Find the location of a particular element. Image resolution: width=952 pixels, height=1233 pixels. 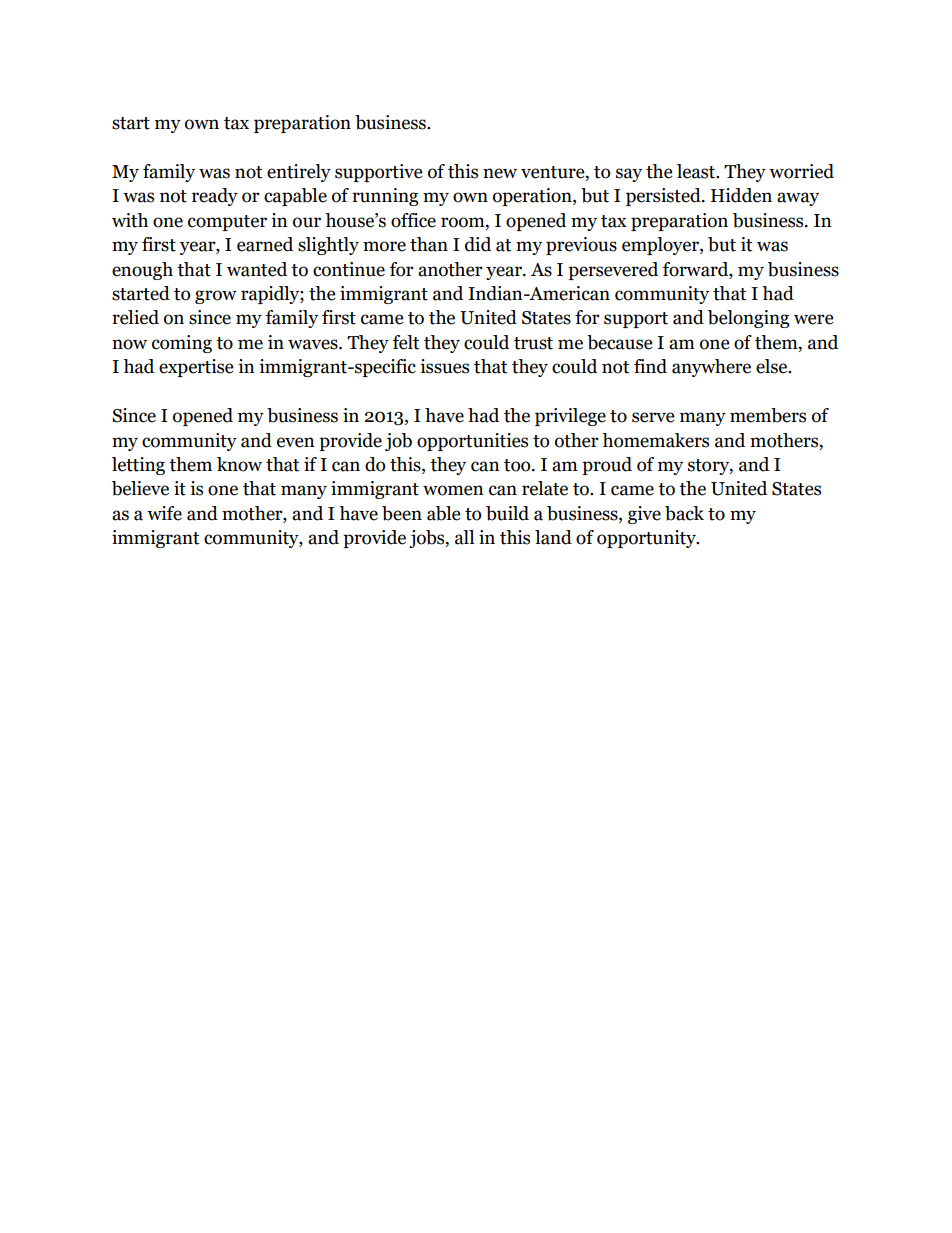

homemakers is located at coordinates (655, 440).
